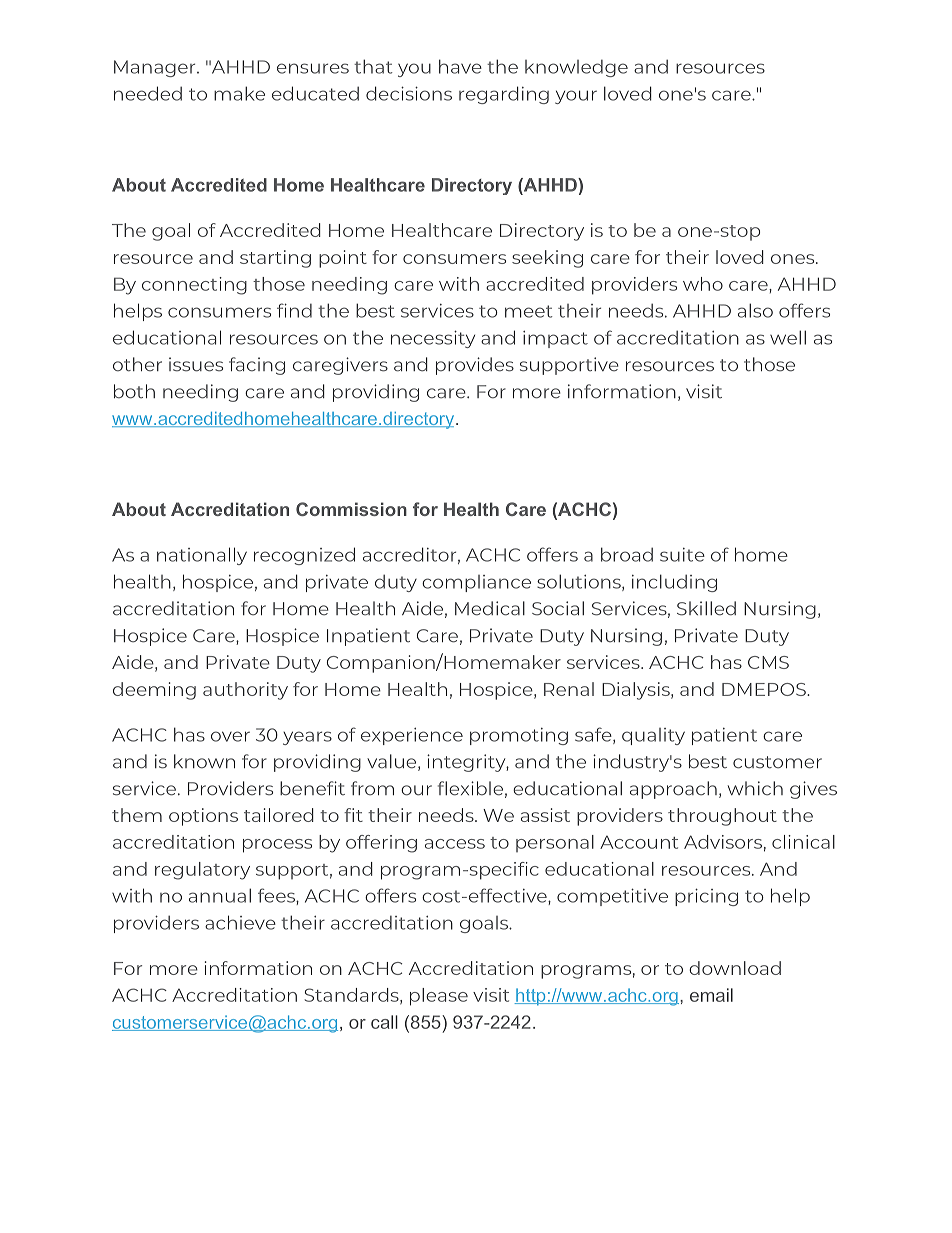  I want to click on needed, so click(148, 93).
